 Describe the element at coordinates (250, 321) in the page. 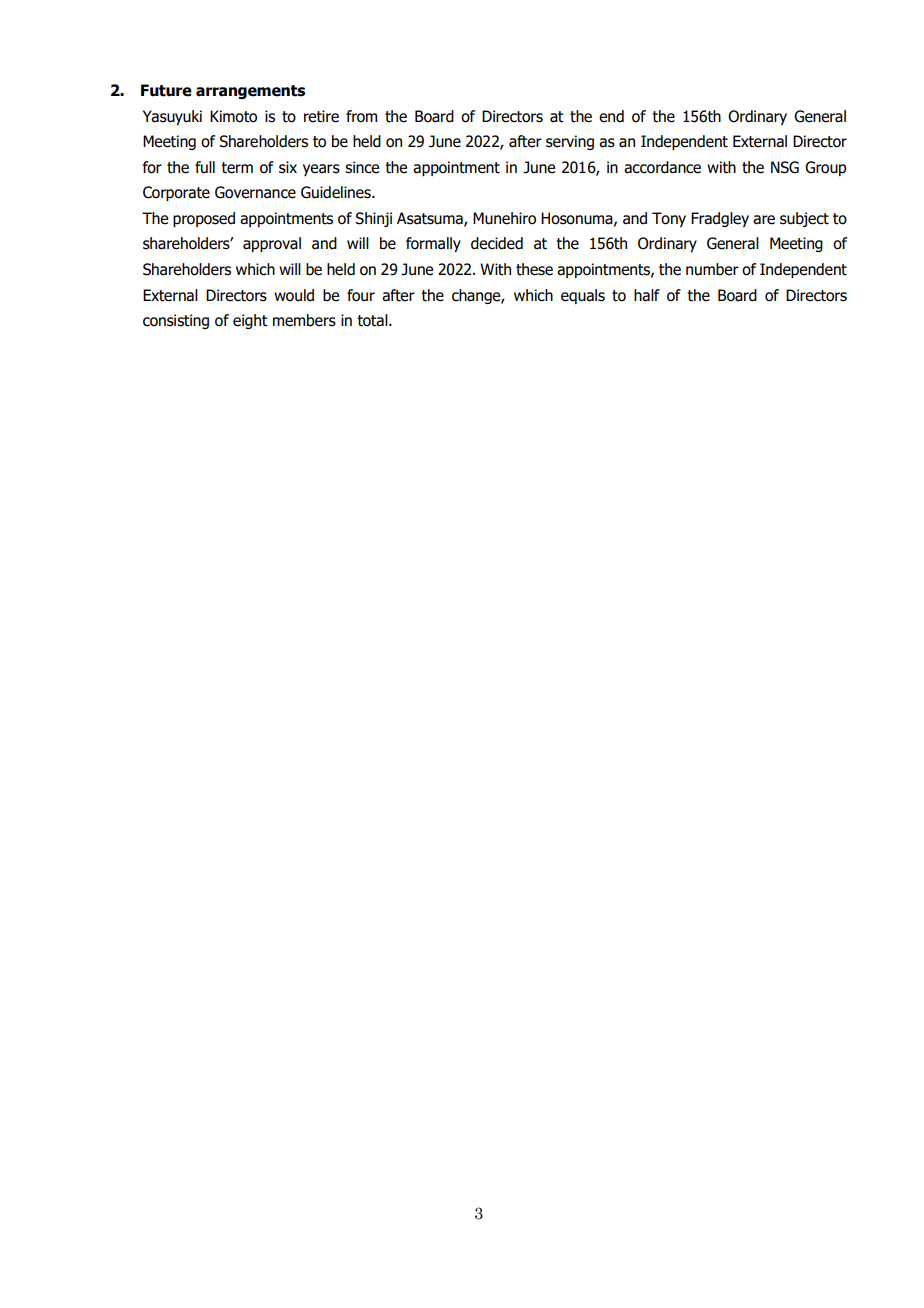

I see `eight` at that location.
